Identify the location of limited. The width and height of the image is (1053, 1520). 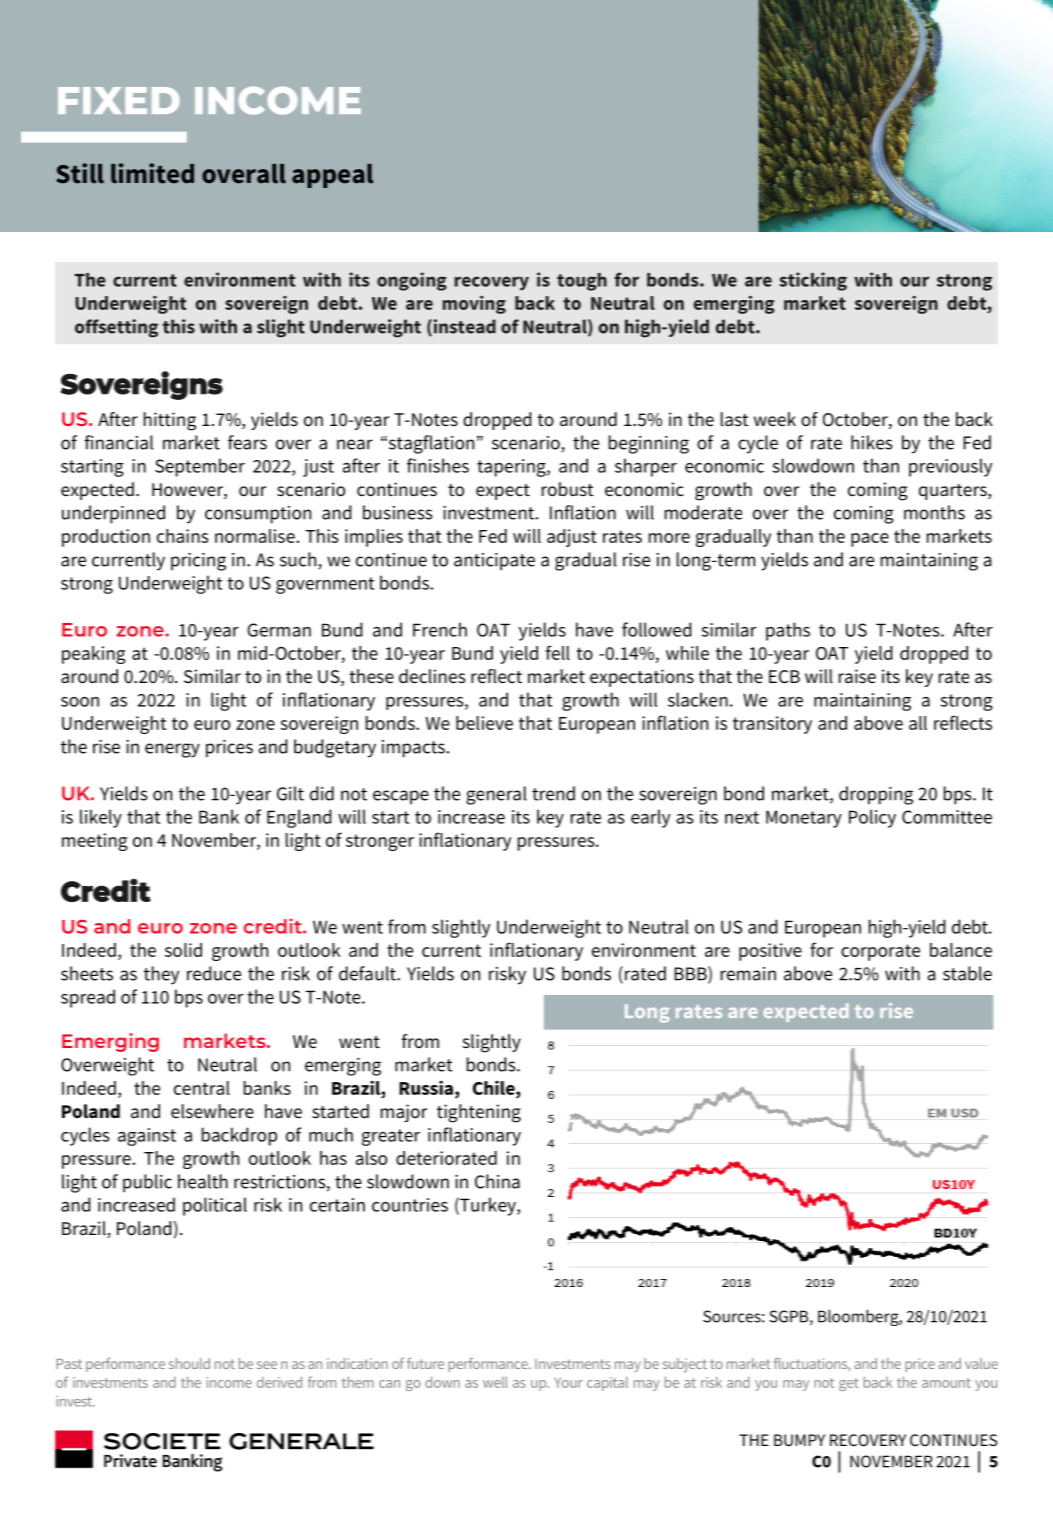
(152, 173).
